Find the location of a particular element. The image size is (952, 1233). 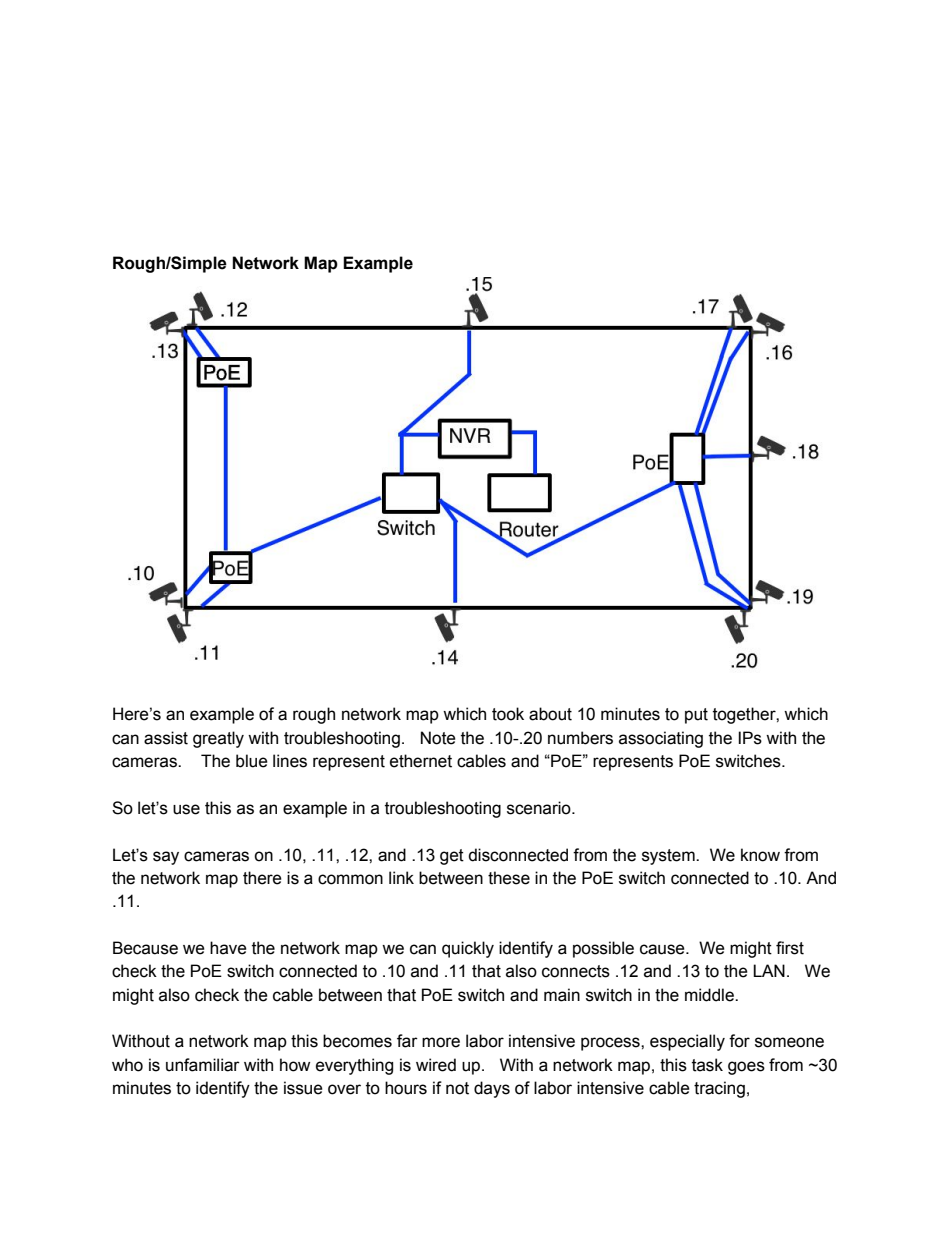

put is located at coordinates (696, 716).
